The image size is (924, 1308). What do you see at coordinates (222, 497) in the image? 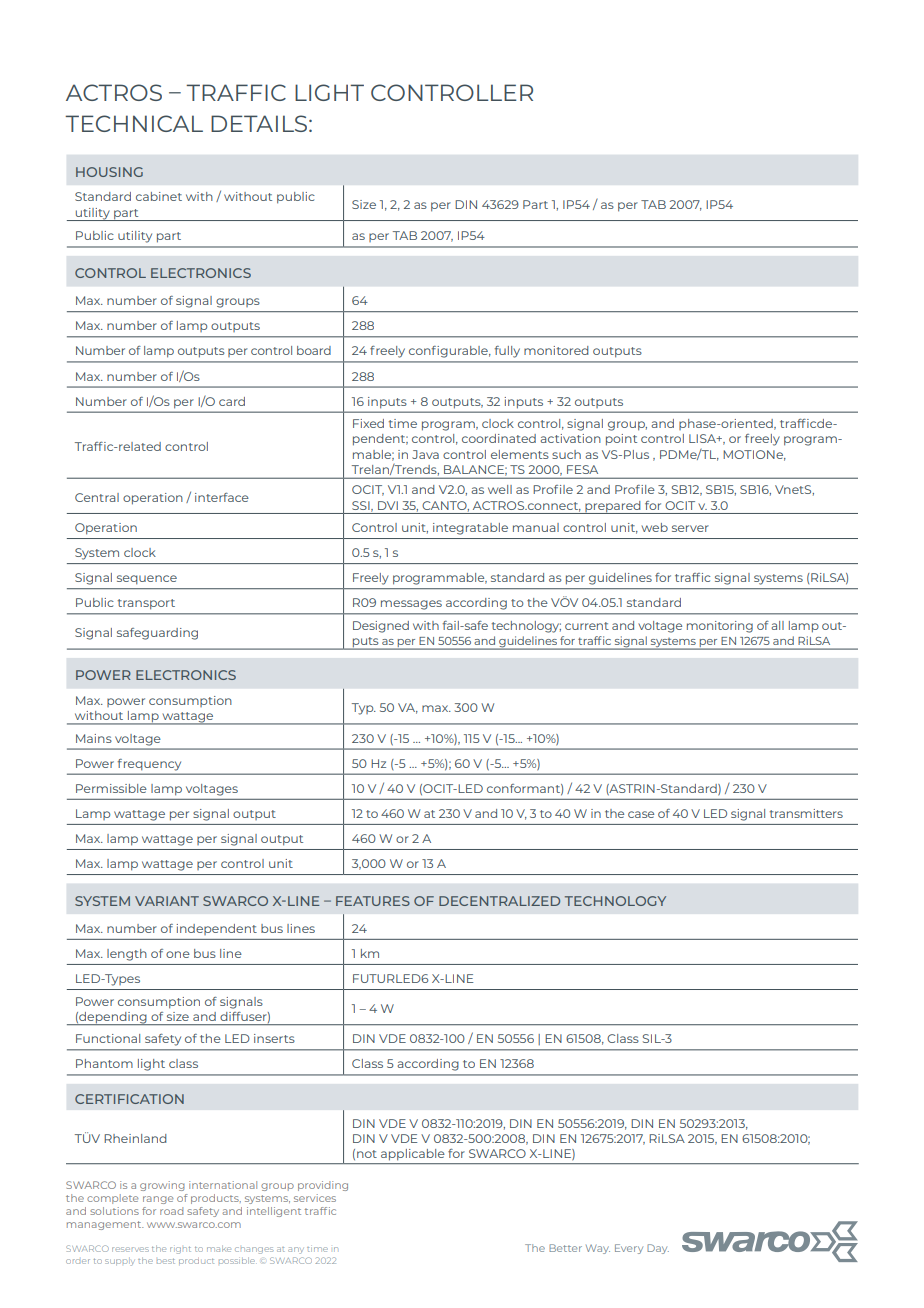
I see `interface` at bounding box center [222, 497].
